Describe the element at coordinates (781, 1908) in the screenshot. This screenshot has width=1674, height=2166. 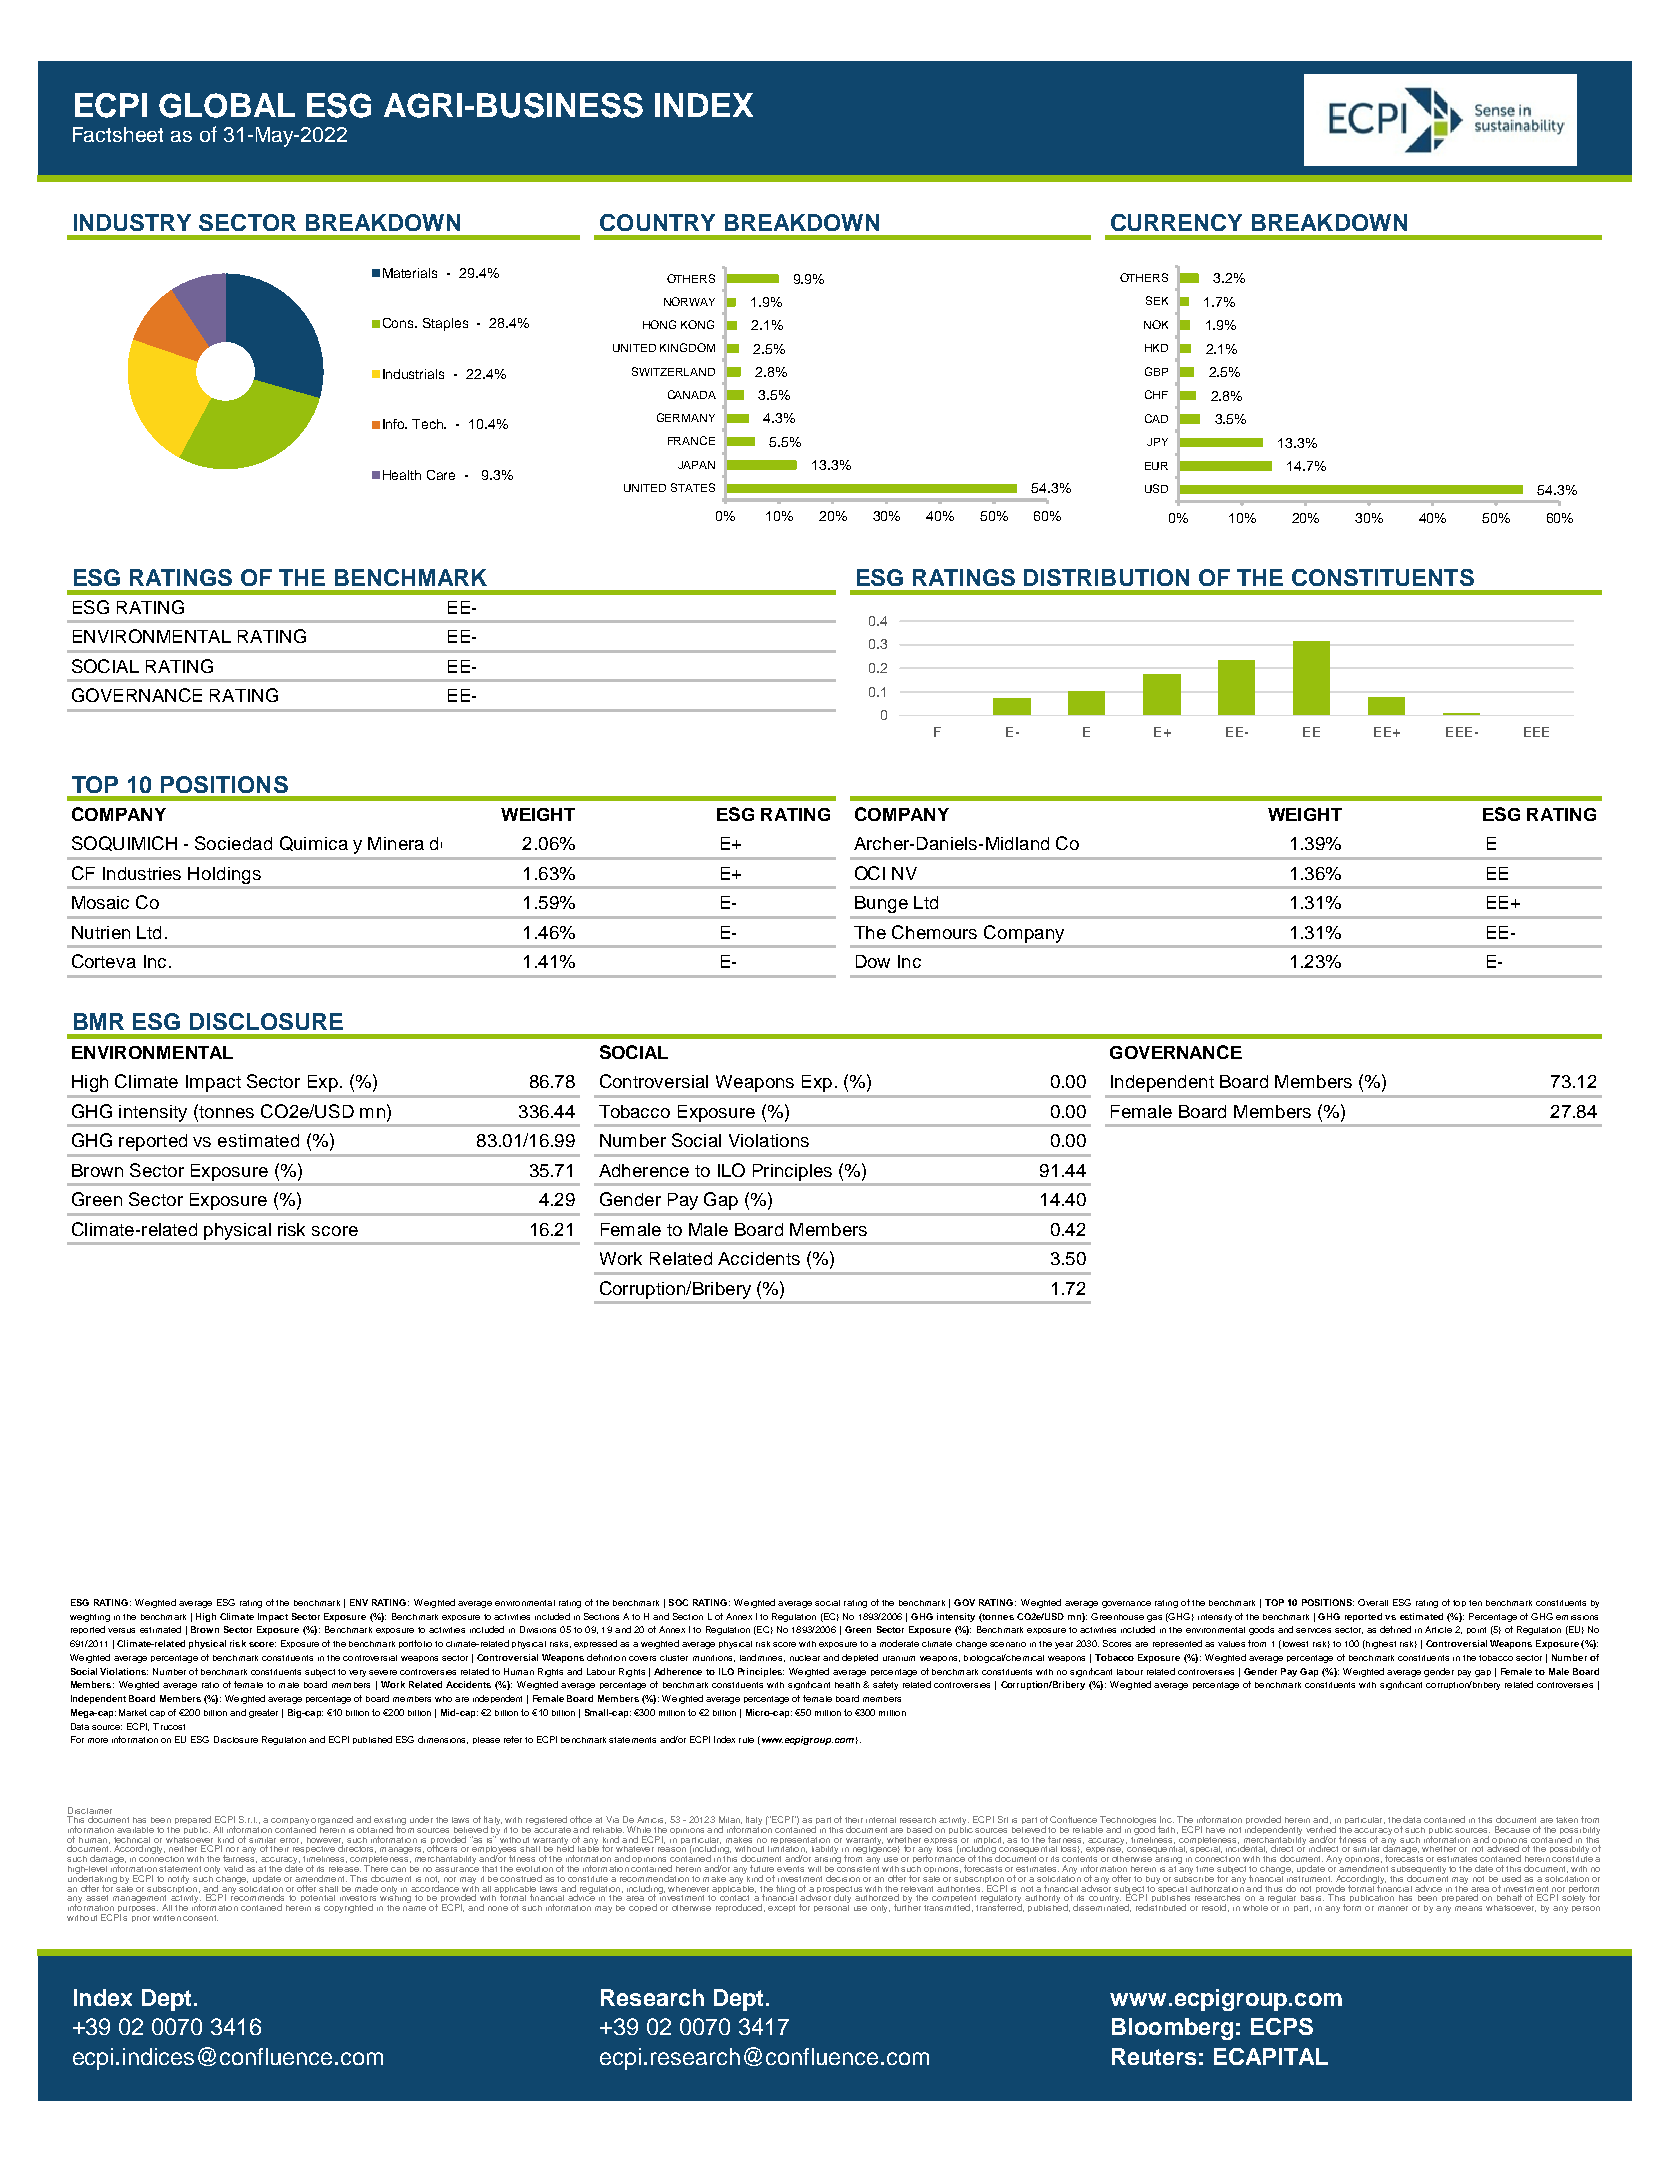
I see `except` at that location.
